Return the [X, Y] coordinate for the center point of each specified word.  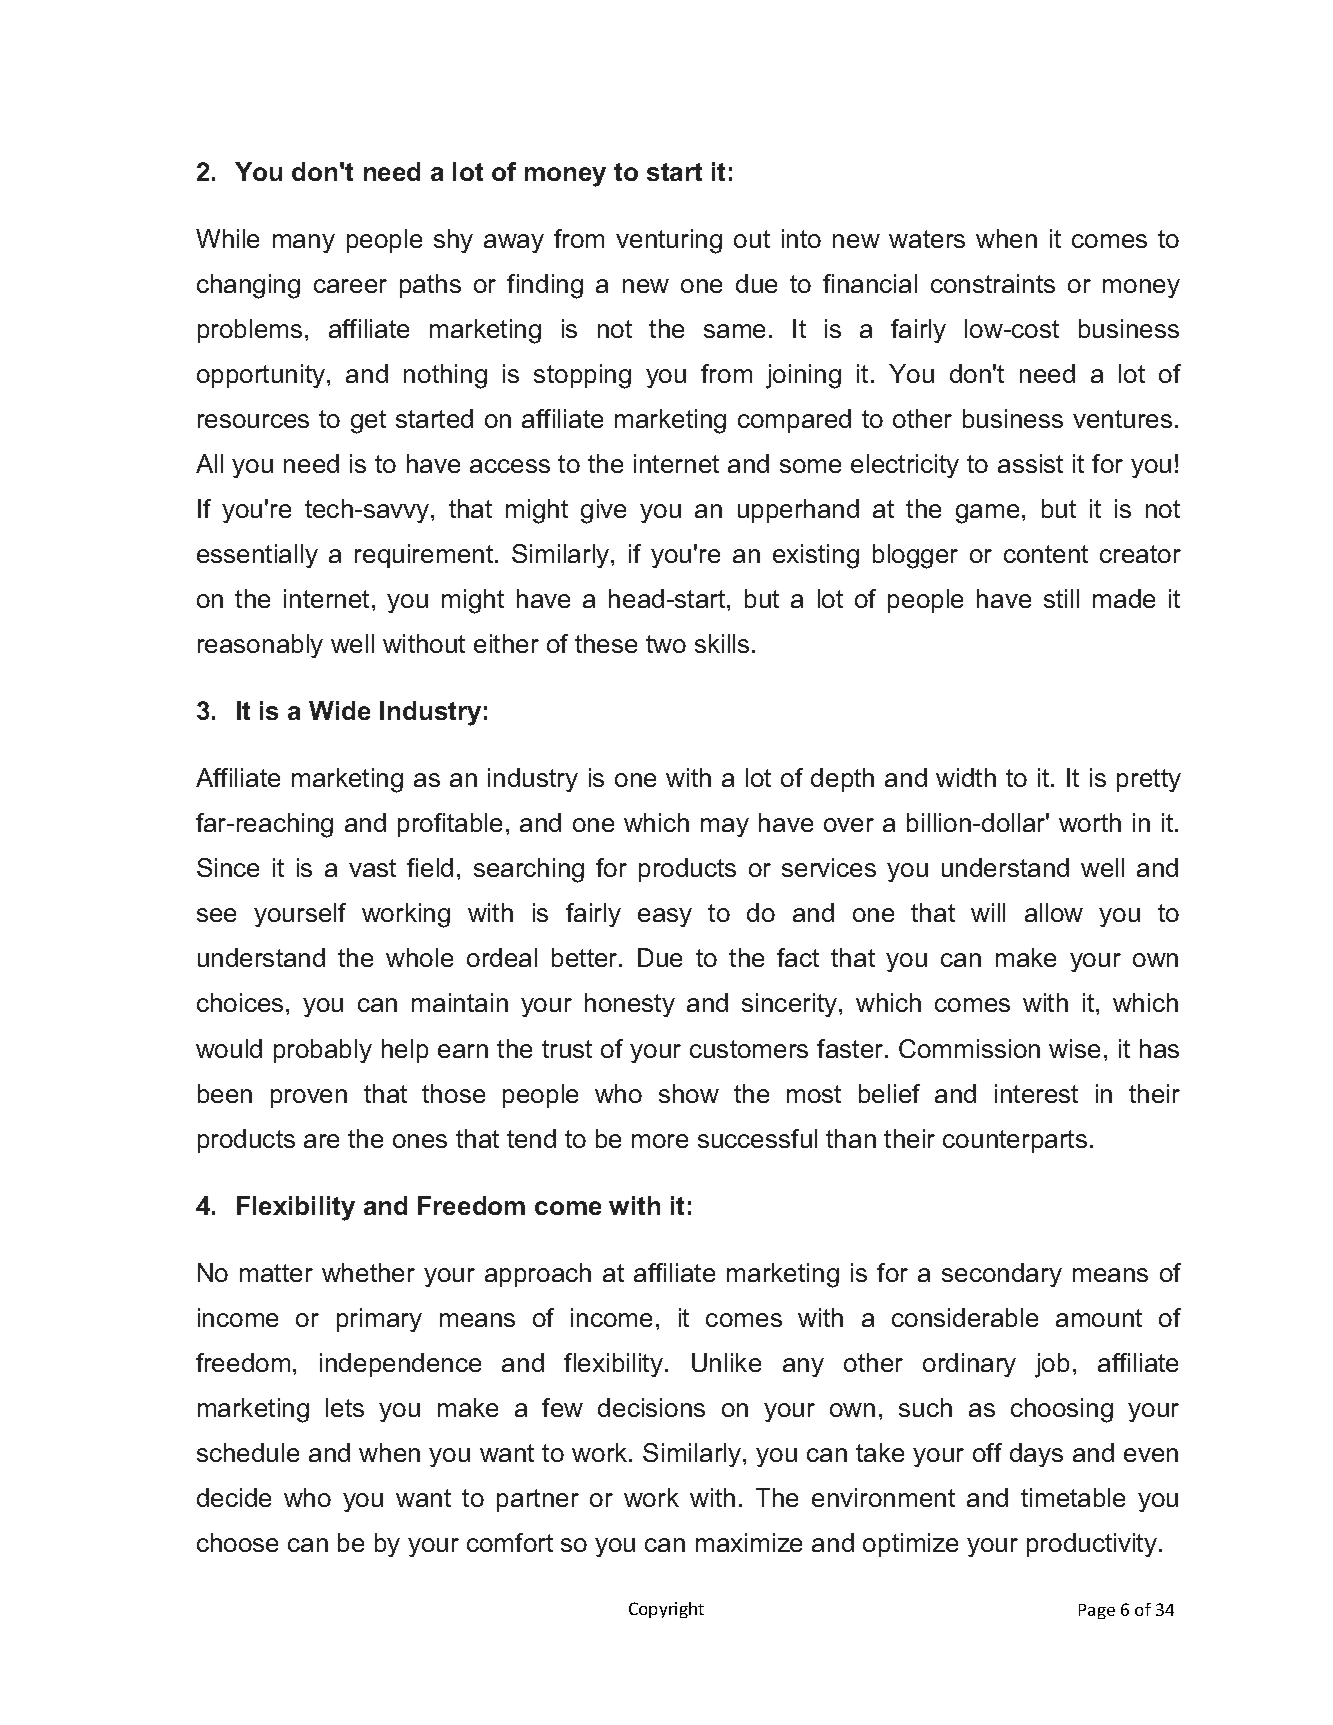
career [350, 286]
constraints [993, 283]
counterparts [1015, 1141]
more [660, 1141]
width [966, 777]
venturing [669, 241]
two [666, 644]
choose [237, 1542]
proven [309, 1098]
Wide [339, 710]
